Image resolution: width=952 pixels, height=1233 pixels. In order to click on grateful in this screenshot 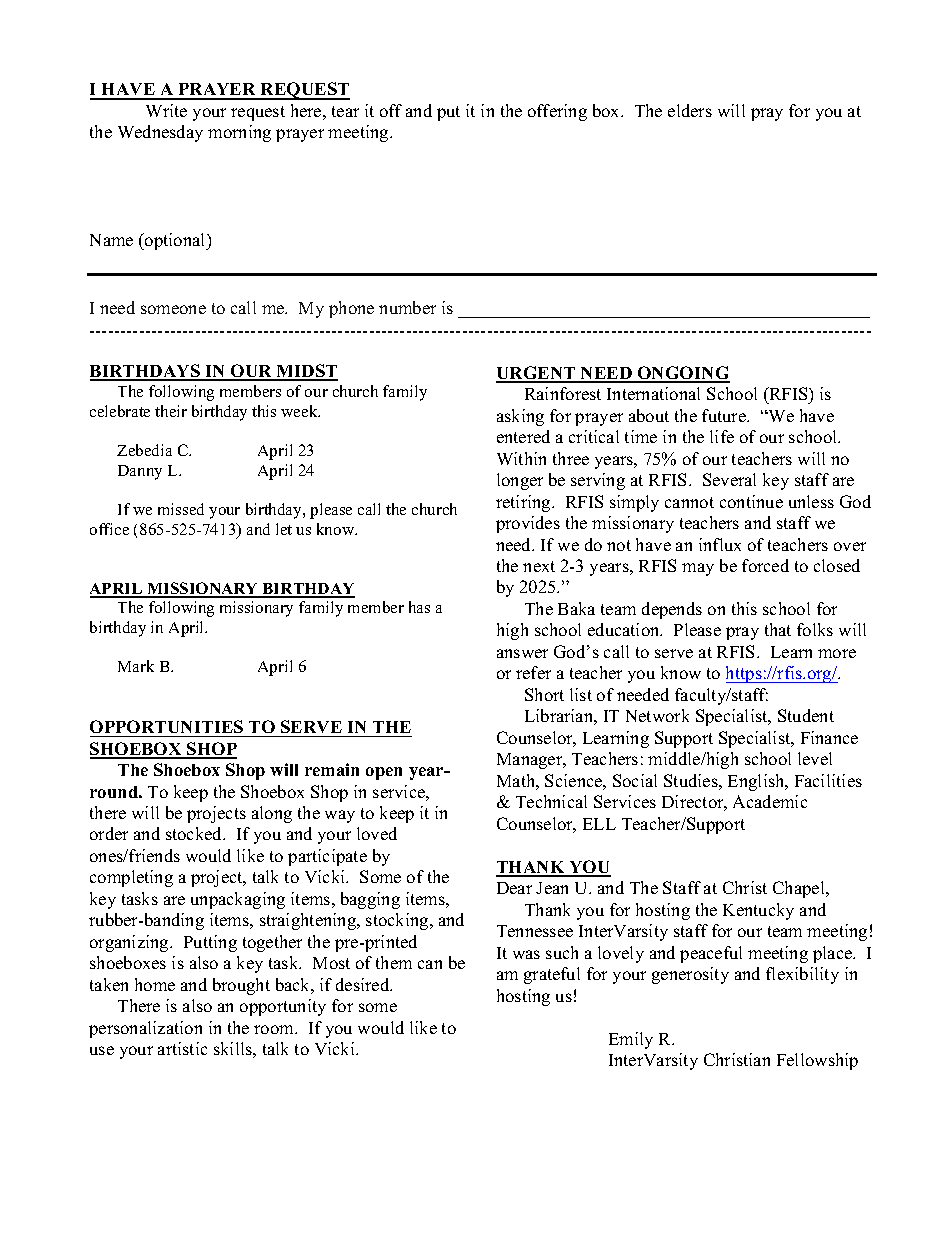, I will do `click(552, 975)`.
